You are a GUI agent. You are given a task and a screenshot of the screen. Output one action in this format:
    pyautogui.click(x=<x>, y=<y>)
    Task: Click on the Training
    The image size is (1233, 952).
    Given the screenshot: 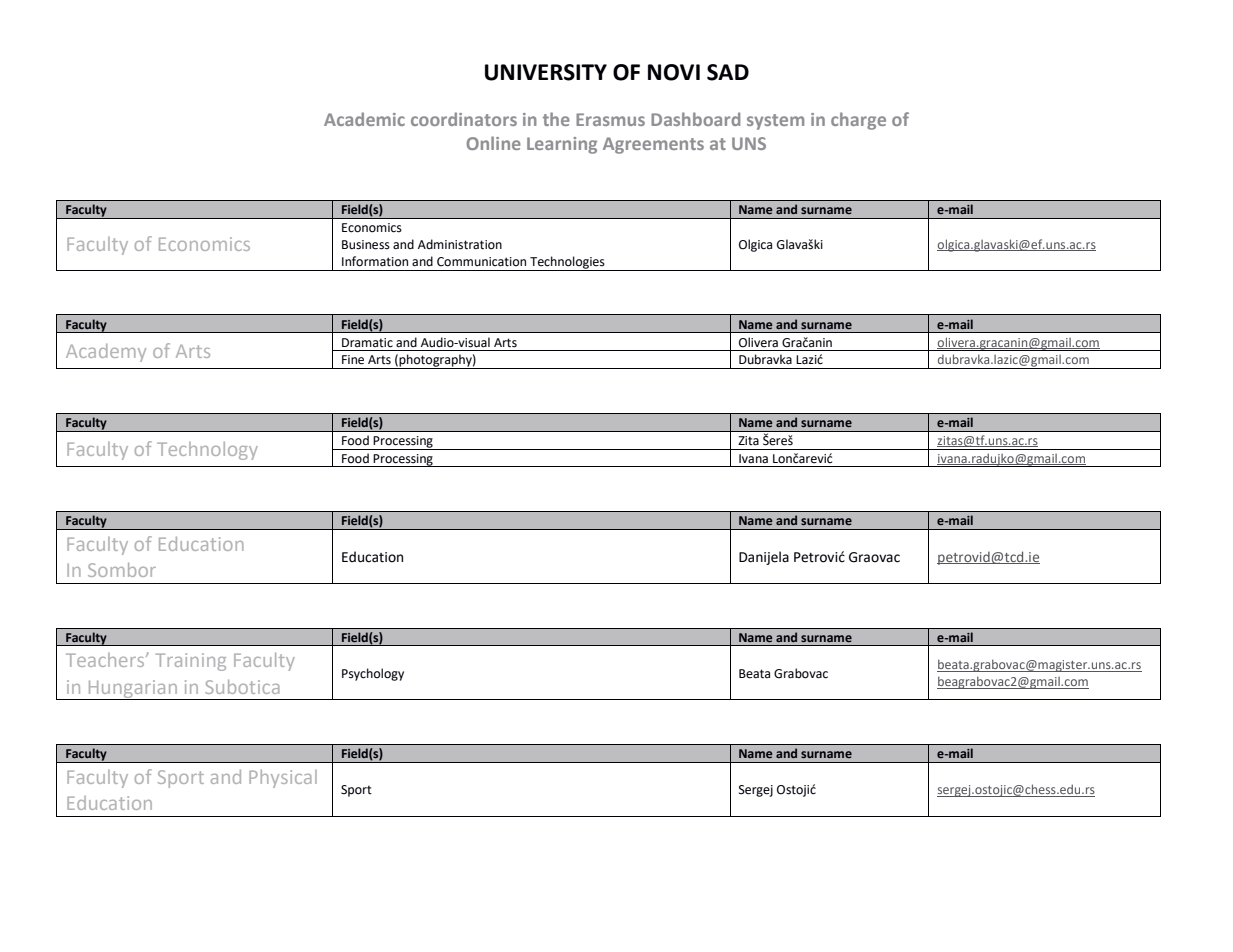 What is the action you would take?
    pyautogui.click(x=191, y=662)
